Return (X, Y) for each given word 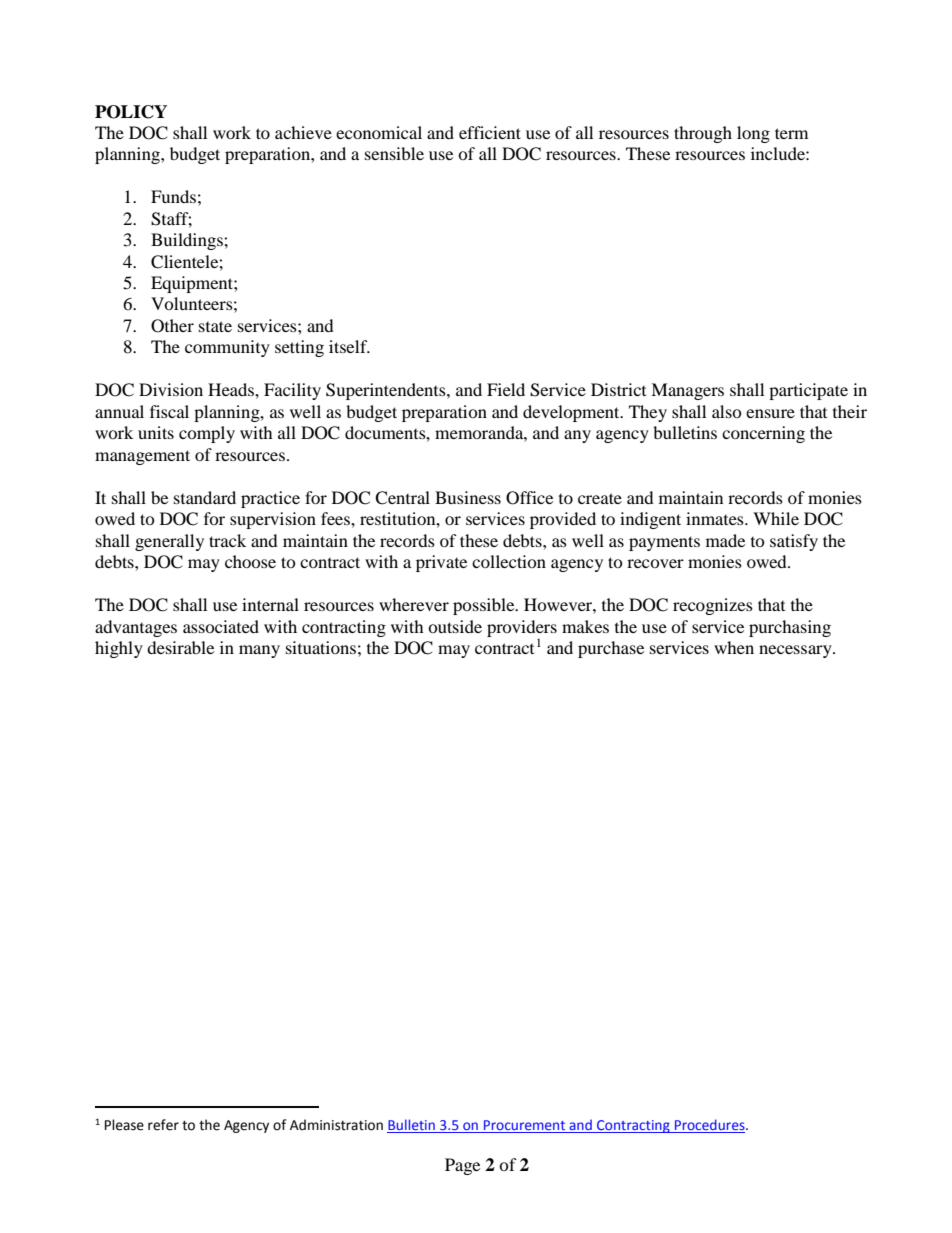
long (753, 134)
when (734, 647)
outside (455, 626)
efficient (490, 132)
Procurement (525, 1126)
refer (163, 1125)
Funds (173, 196)
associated (221, 626)
